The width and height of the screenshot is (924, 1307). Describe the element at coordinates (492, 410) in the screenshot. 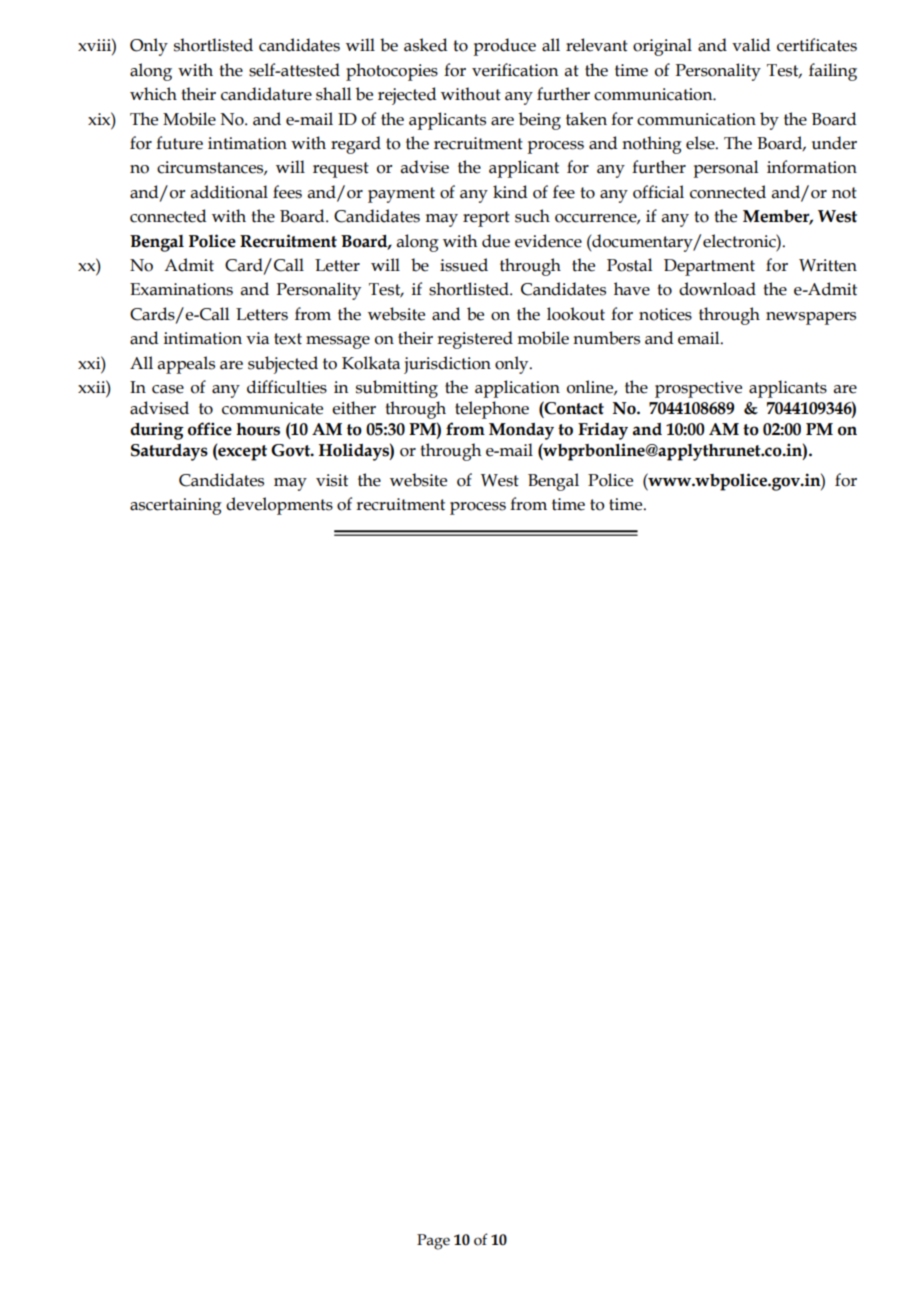

I see `telephone` at that location.
